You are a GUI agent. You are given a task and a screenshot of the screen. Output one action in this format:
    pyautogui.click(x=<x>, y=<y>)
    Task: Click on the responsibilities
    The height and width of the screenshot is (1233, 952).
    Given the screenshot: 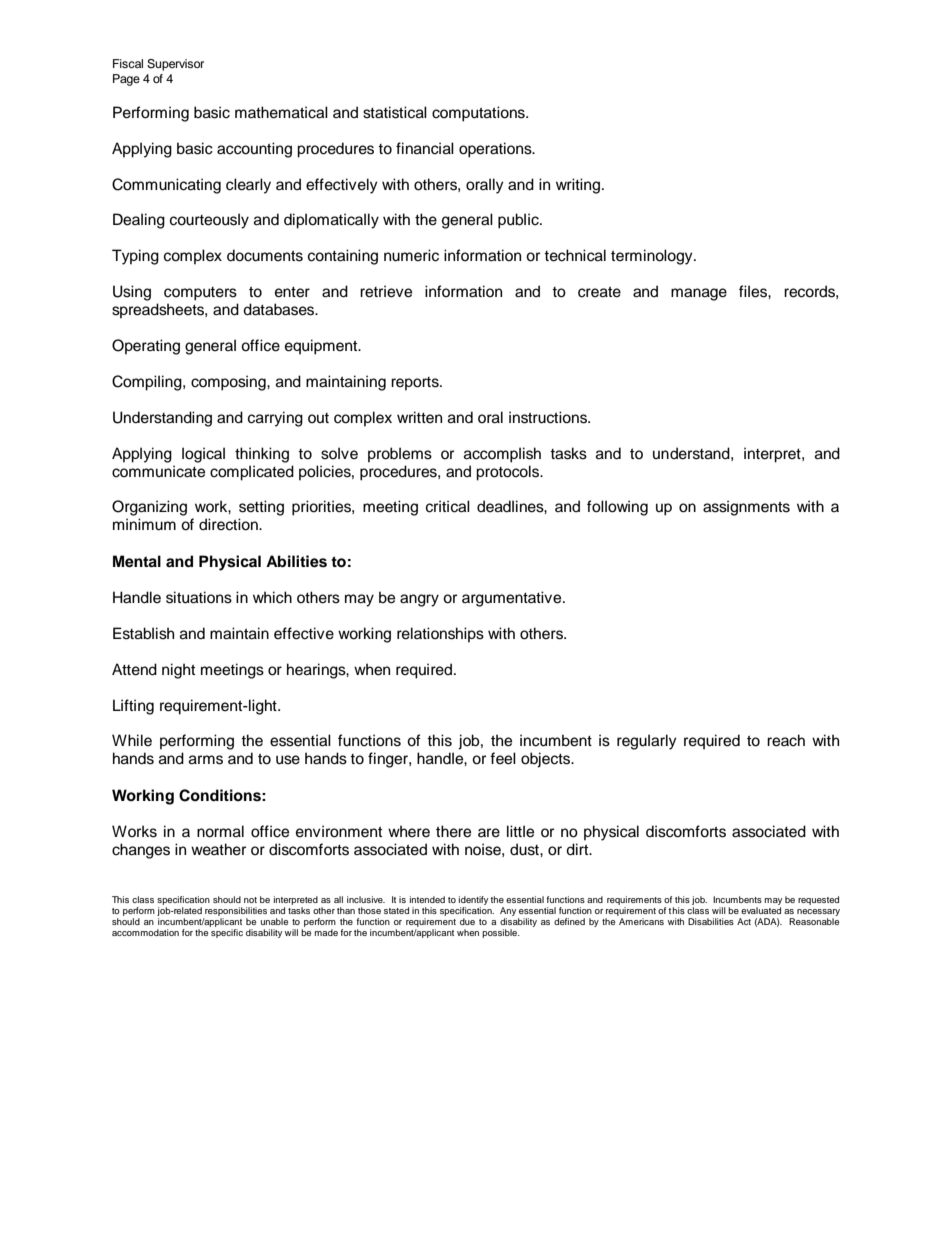 What is the action you would take?
    pyautogui.click(x=236, y=911)
